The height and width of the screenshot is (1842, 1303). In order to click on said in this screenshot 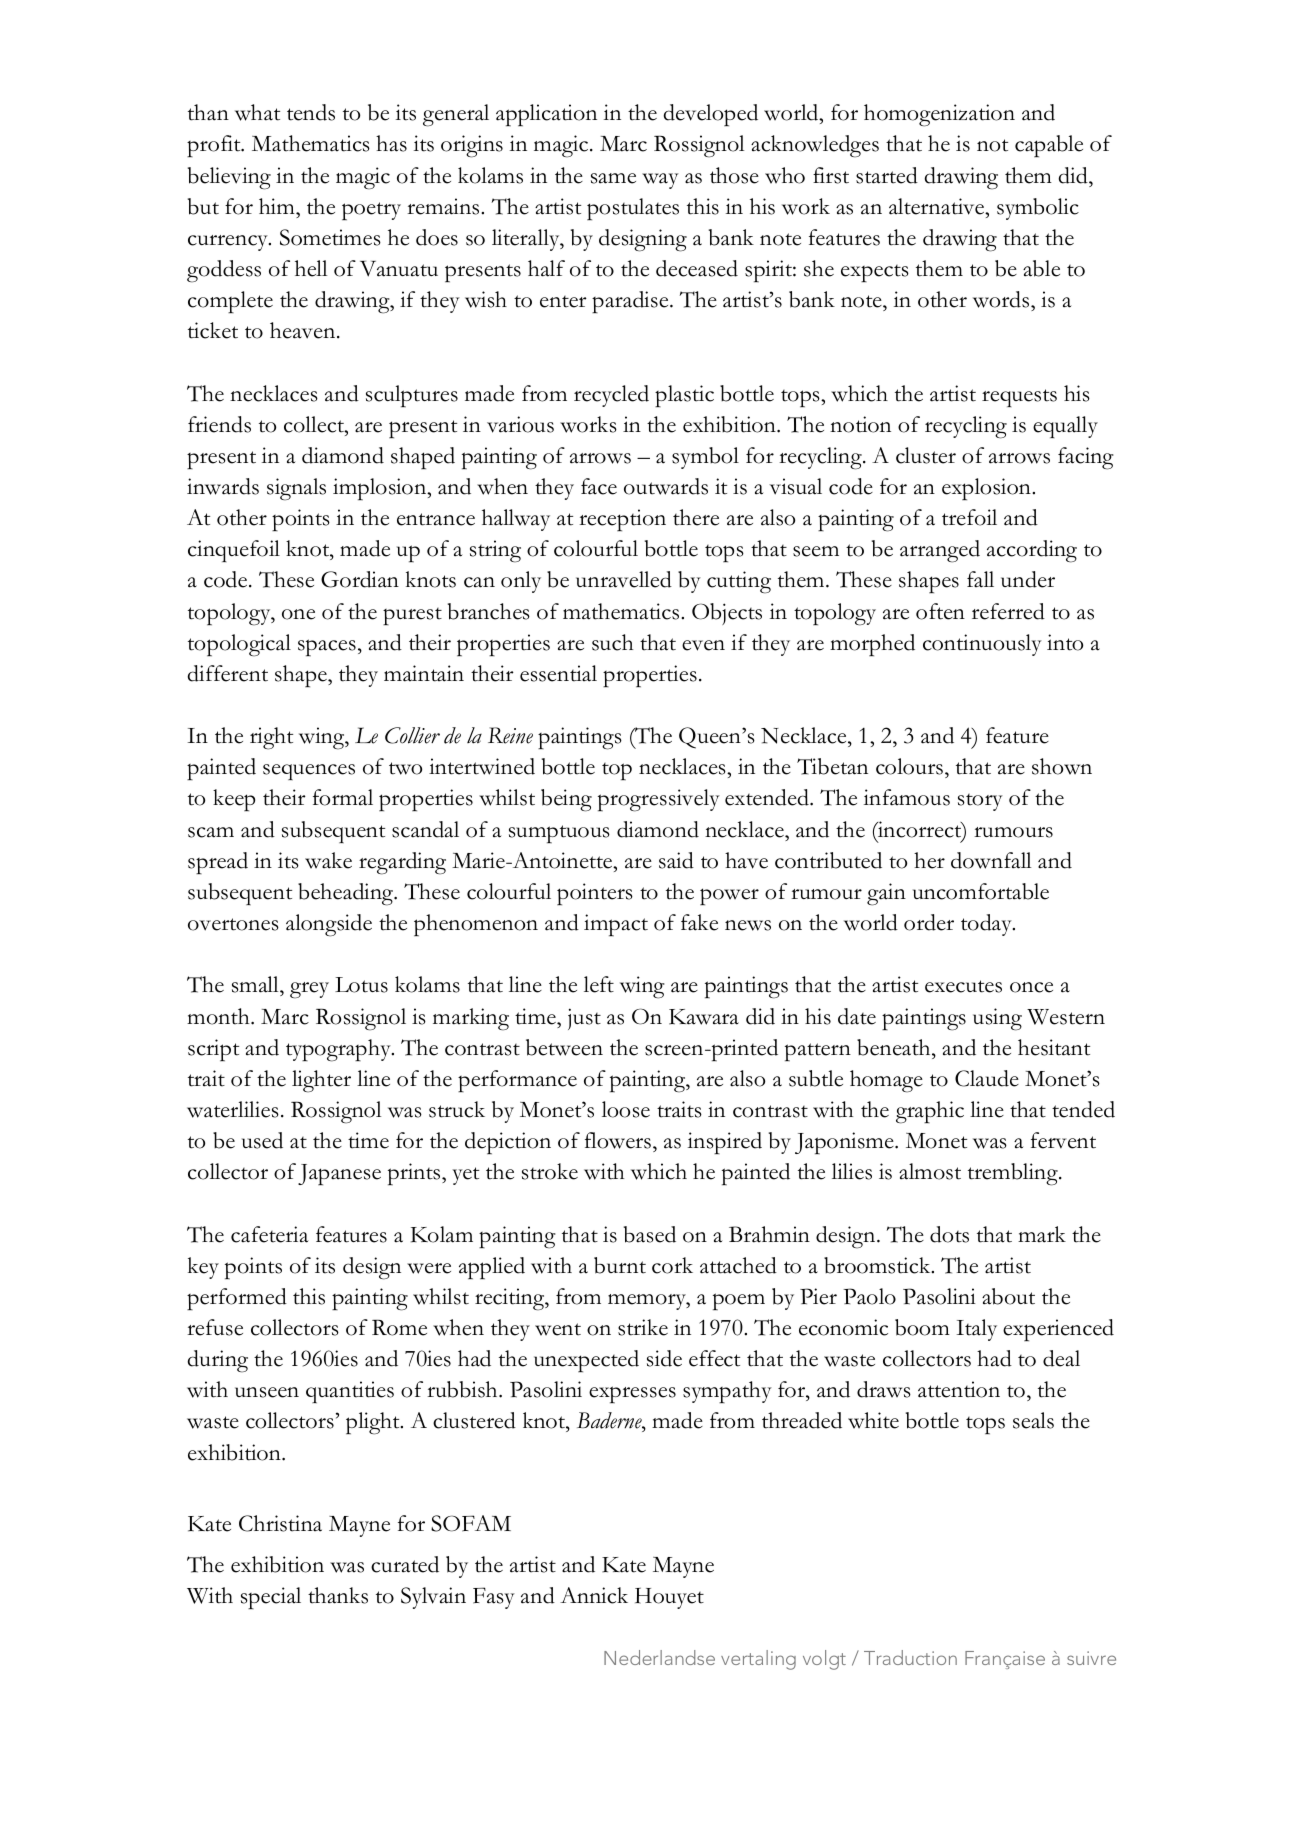, I will do `click(676, 860)`.
